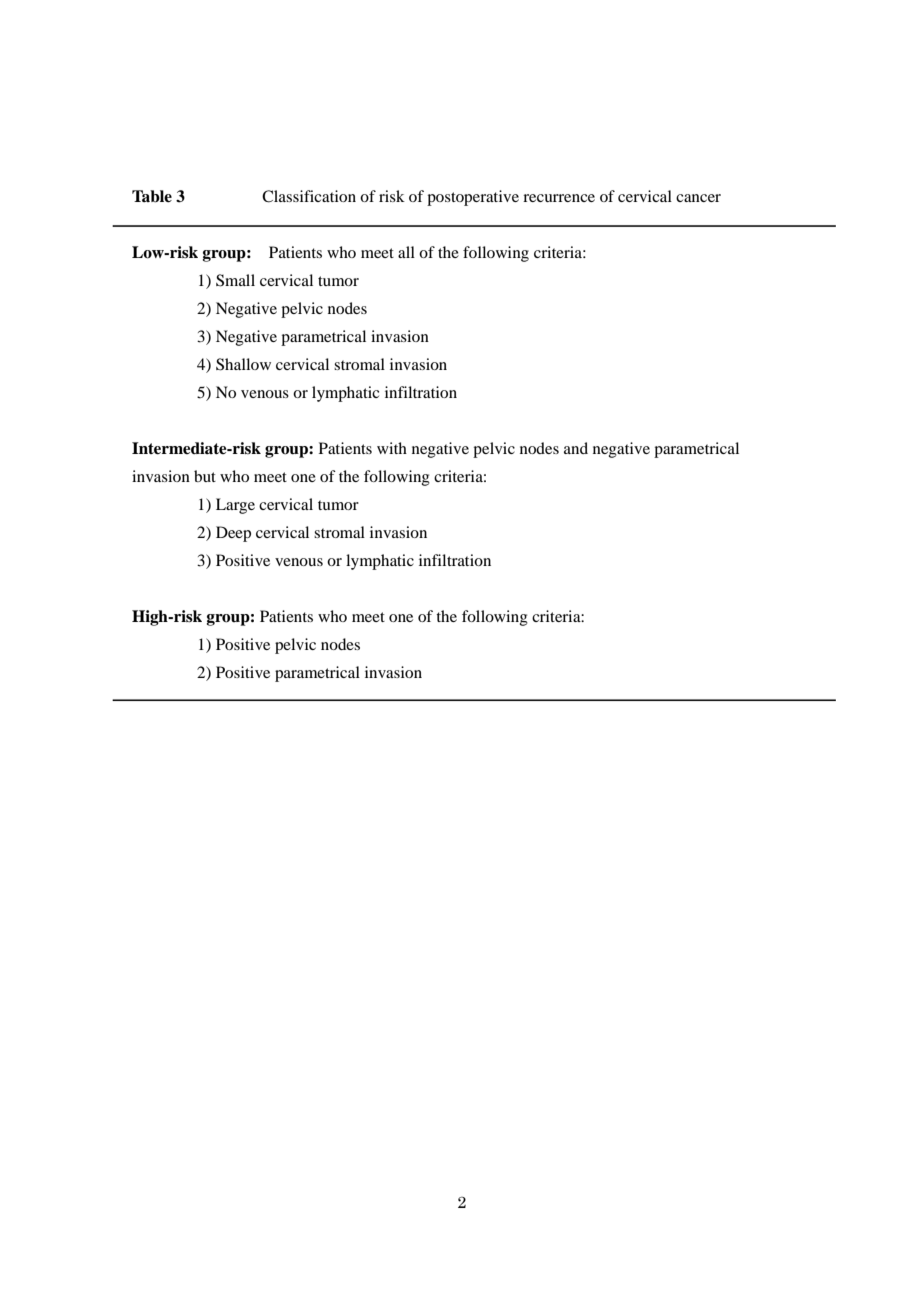  What do you see at coordinates (152, 196) in the screenshot?
I see `Table` at bounding box center [152, 196].
